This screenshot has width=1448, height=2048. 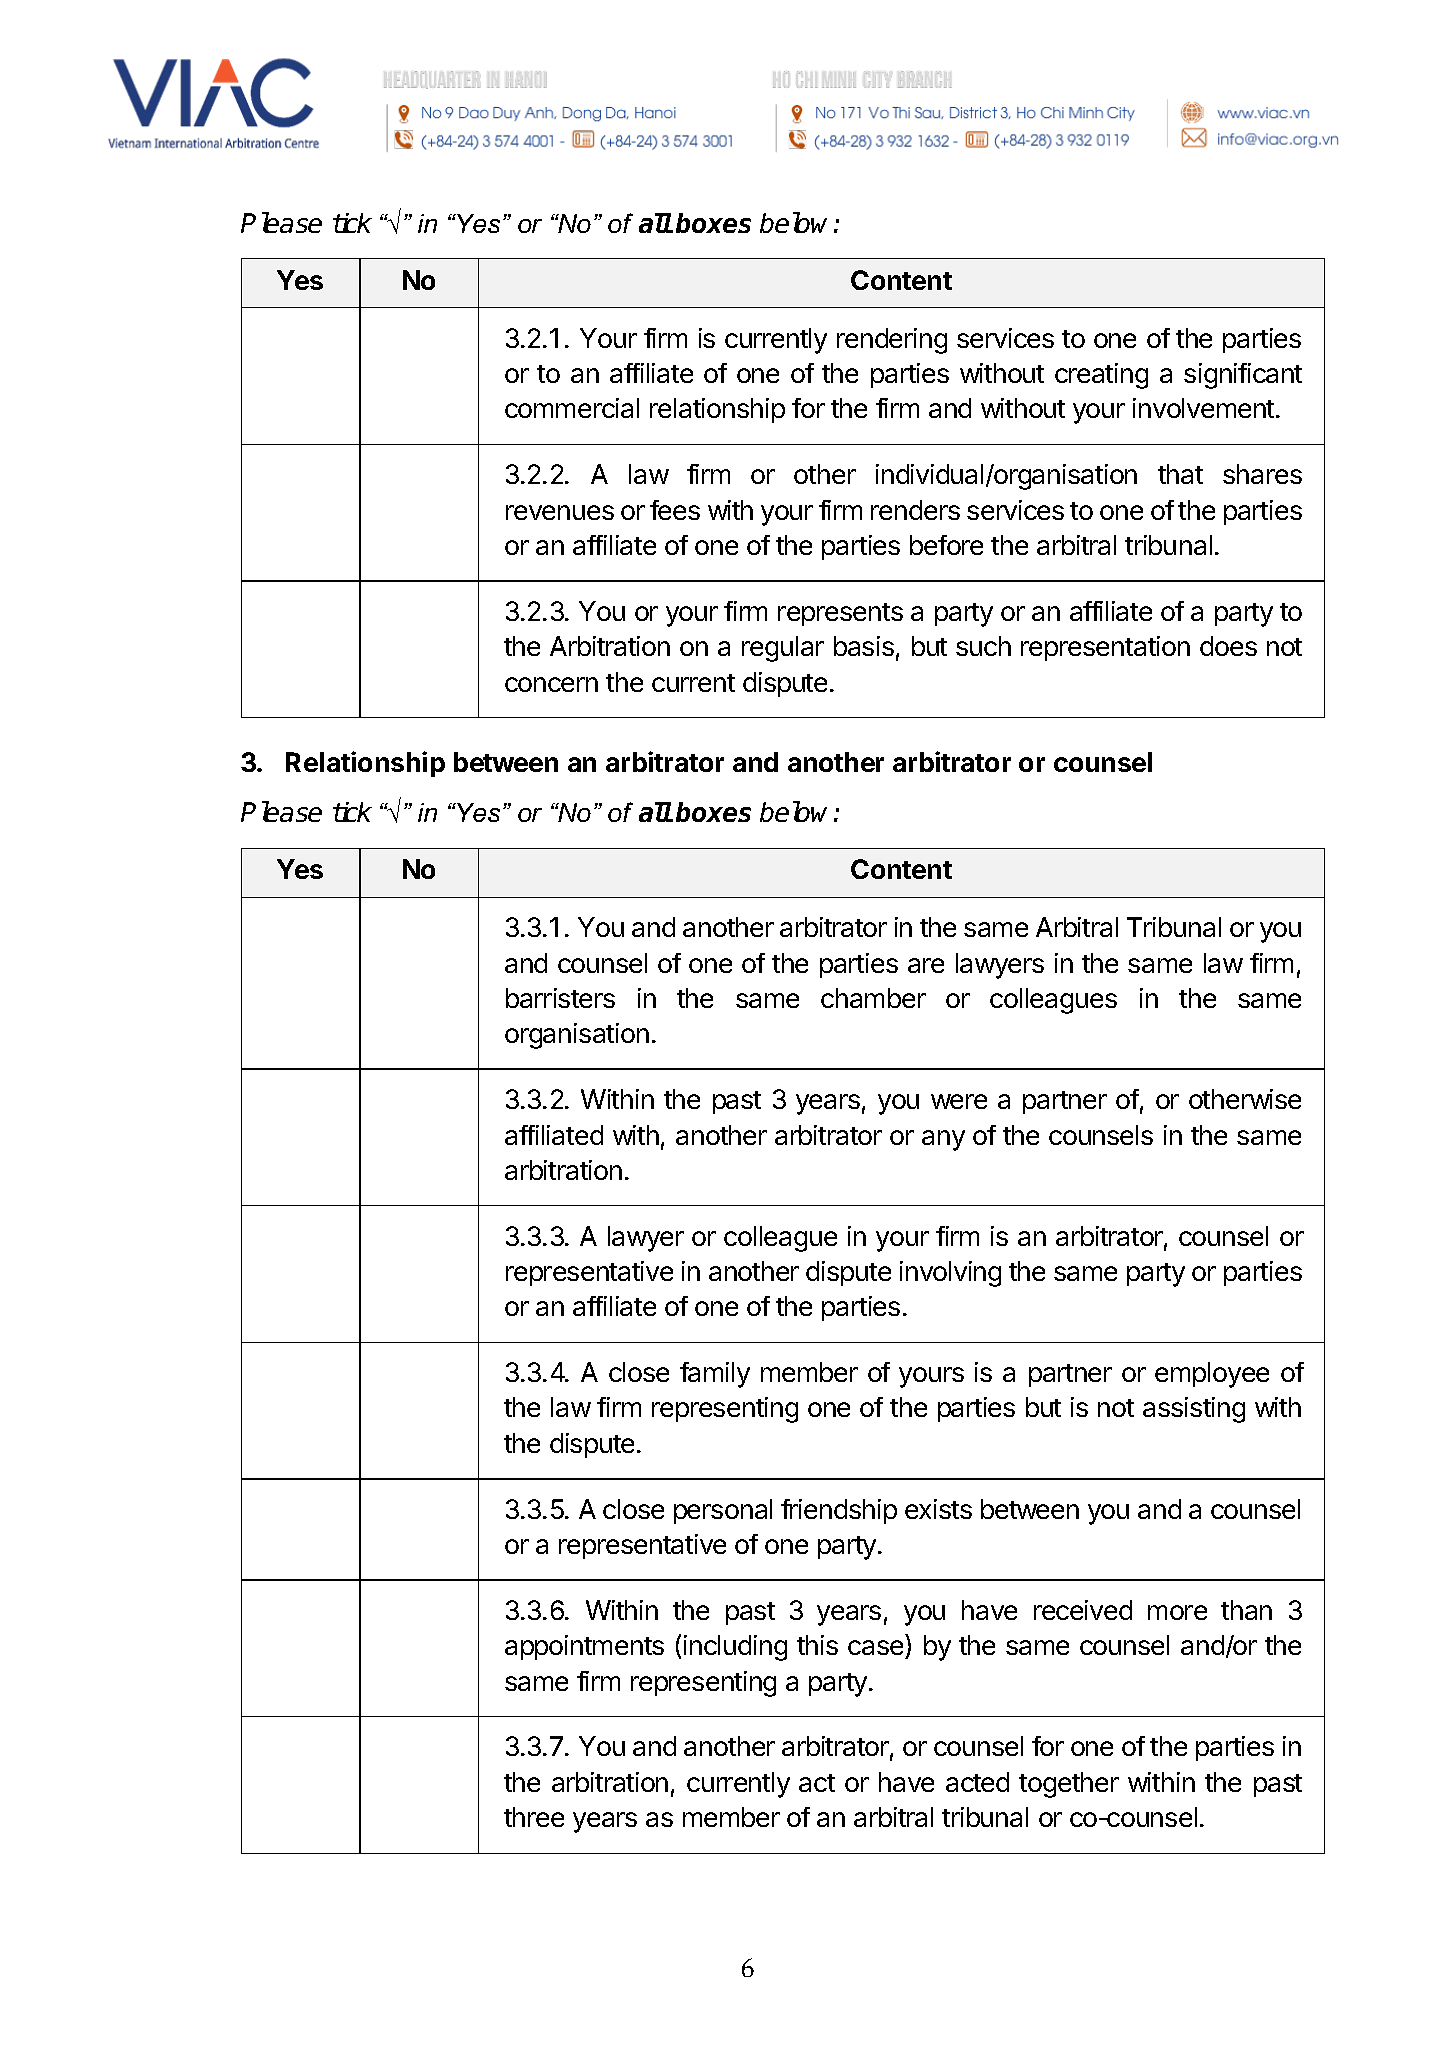 I want to click on rendering, so click(x=892, y=341).
